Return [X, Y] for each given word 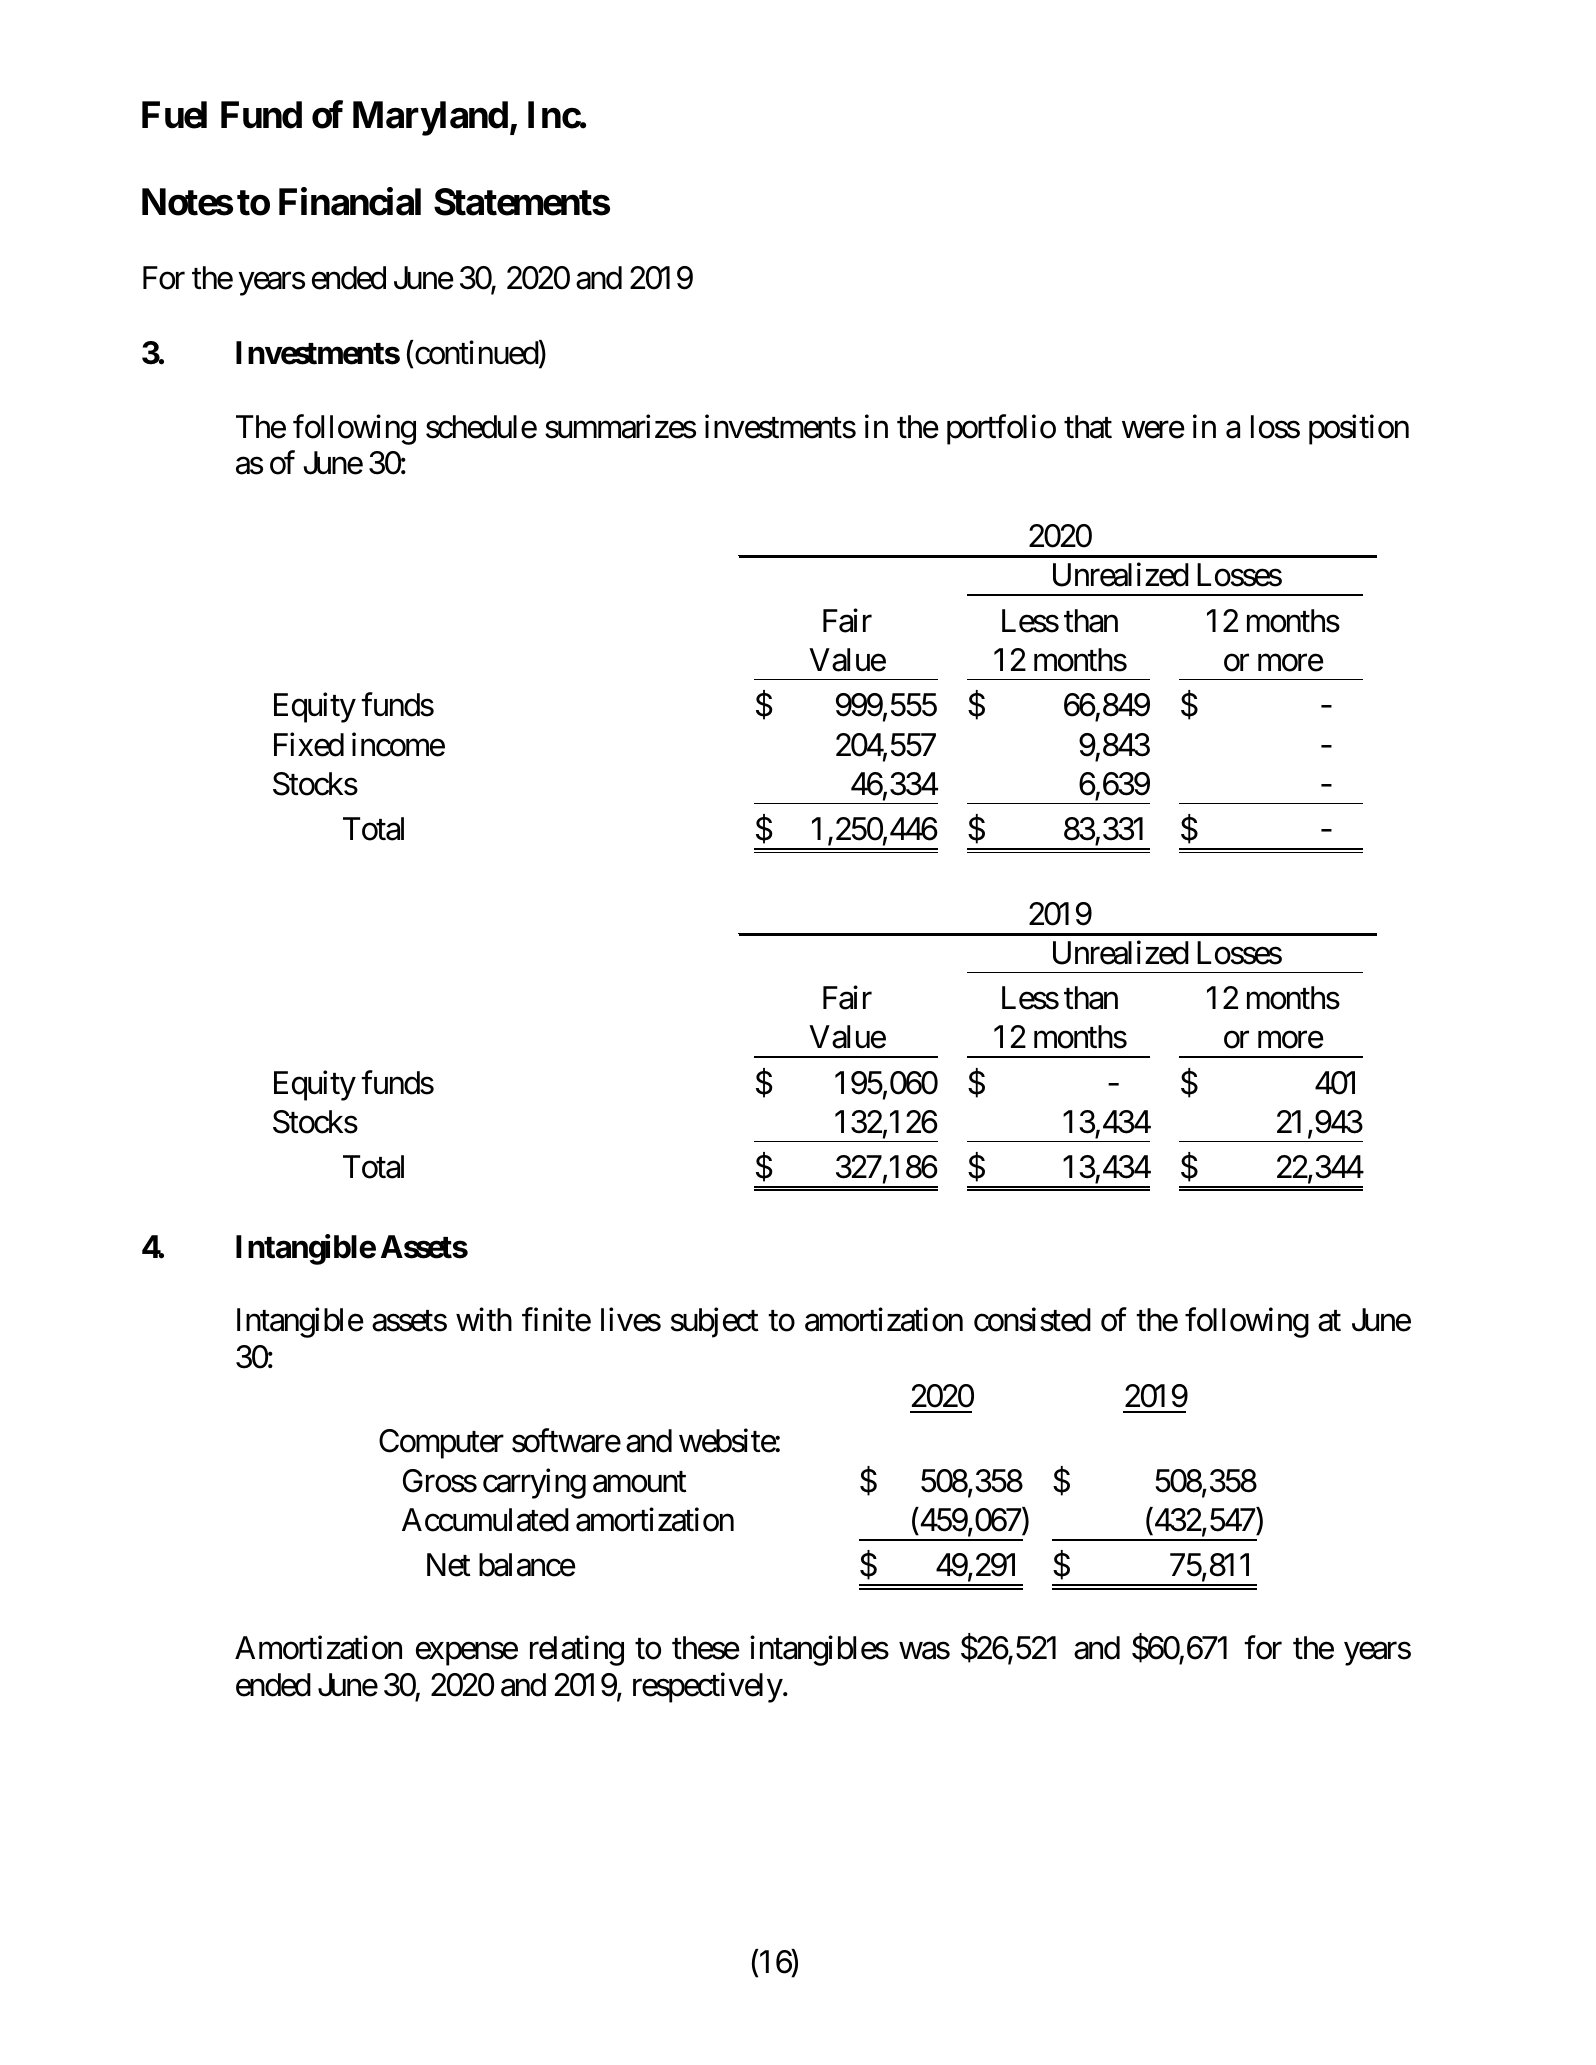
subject [715, 1323]
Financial [350, 201]
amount [640, 1482]
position [1359, 429]
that [1088, 427]
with [484, 1319]
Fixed [309, 744]
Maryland [430, 119]
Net [449, 1565]
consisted [1032, 1320]
